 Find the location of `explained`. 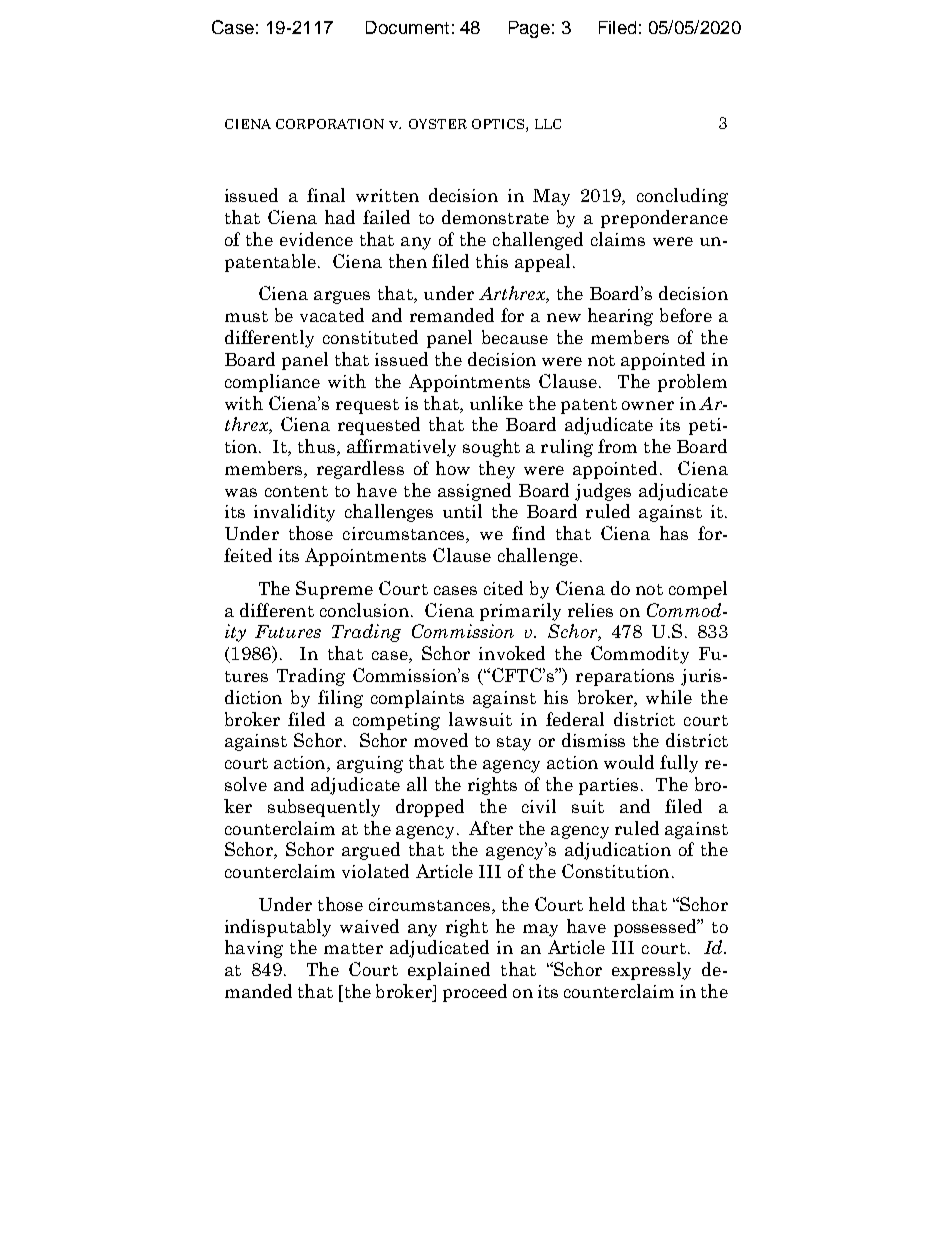

explained is located at coordinates (449, 971).
